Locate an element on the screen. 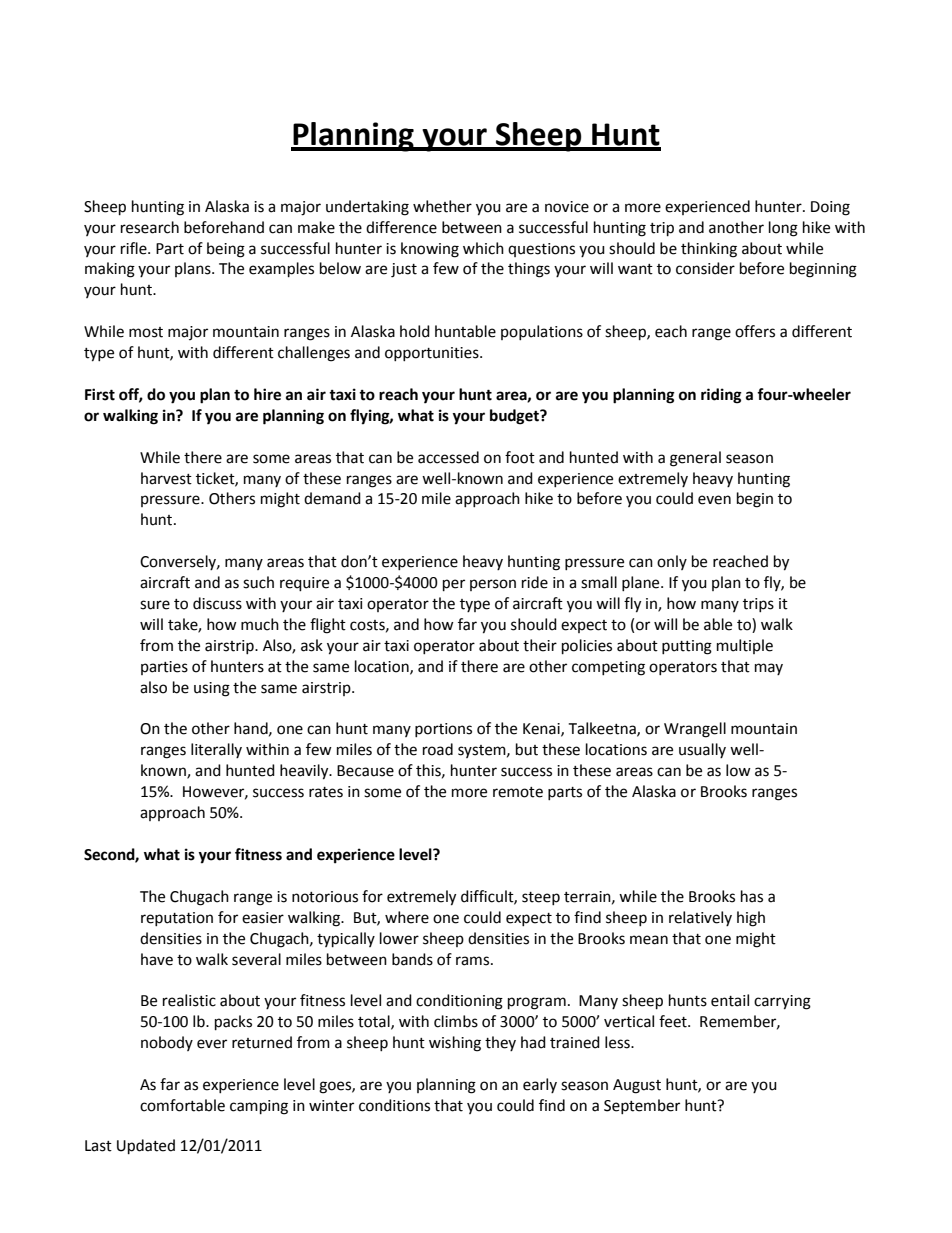 This screenshot has height=1233, width=952. using is located at coordinates (212, 689).
